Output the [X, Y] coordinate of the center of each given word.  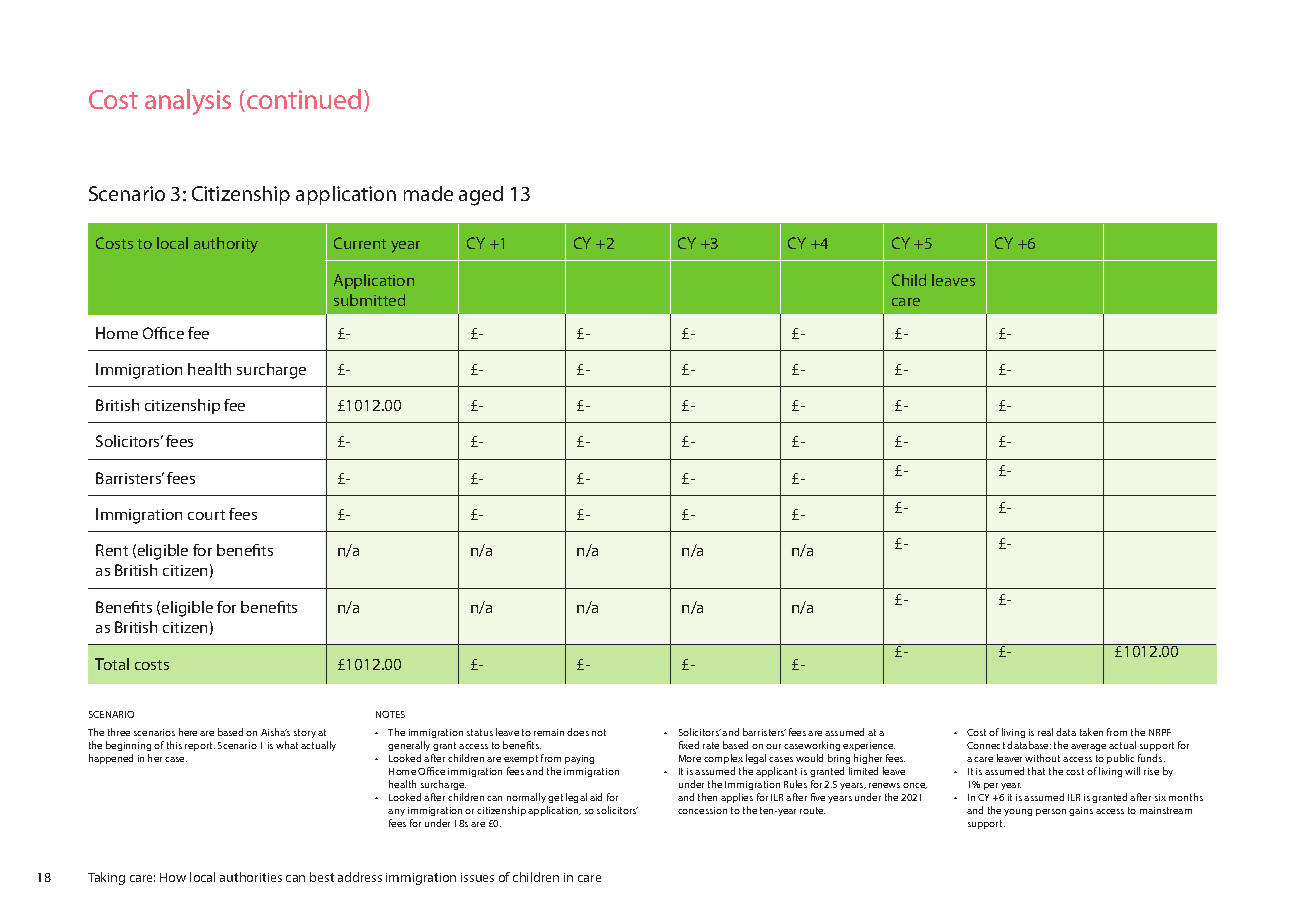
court [206, 515]
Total [112, 664]
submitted [369, 300]
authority [226, 245]
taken [1091, 732]
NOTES [390, 714]
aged [481, 196]
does [578, 732]
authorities [251, 877]
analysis [188, 102]
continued [304, 99]
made [428, 193]
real [1045, 732]
